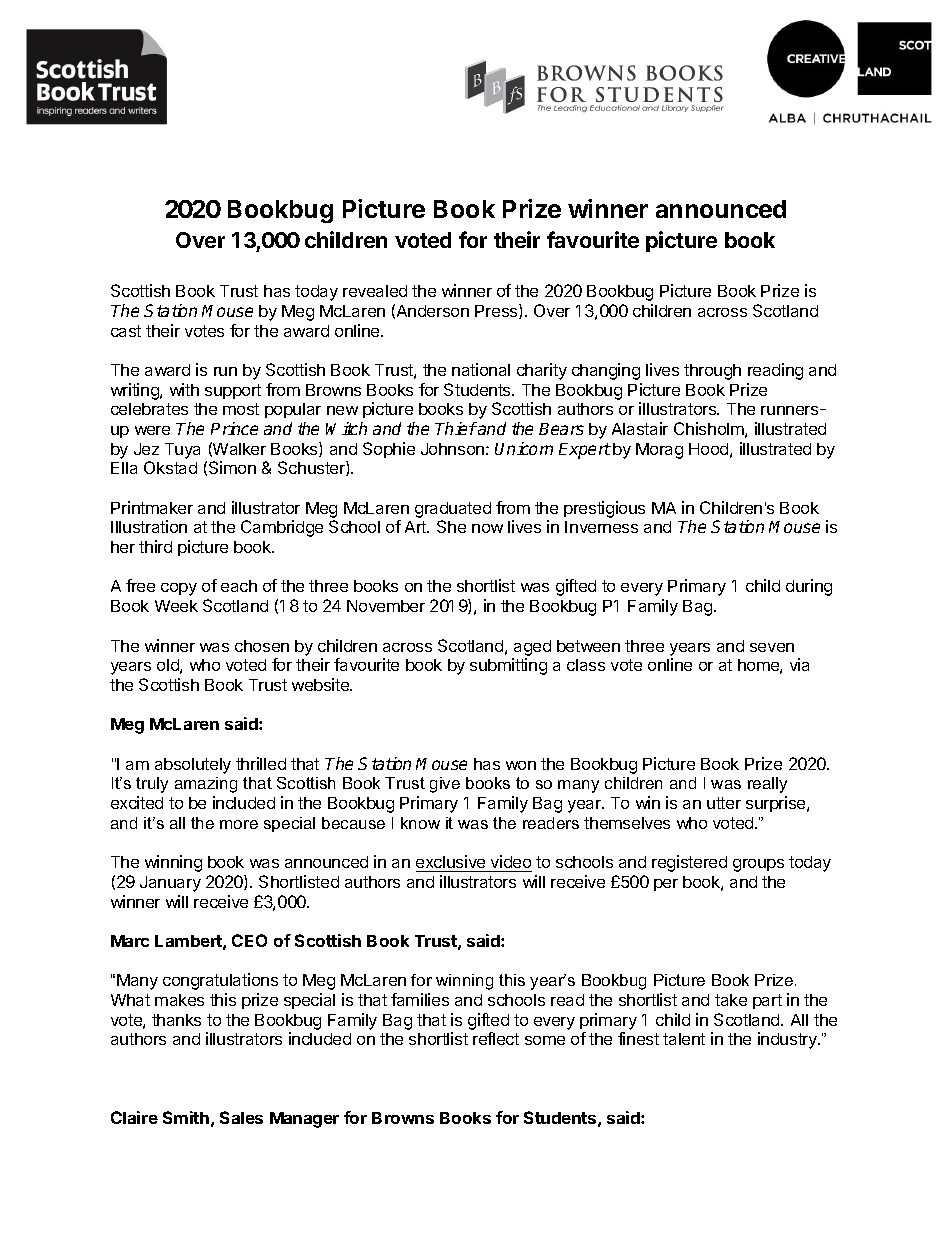 This screenshot has height=1233, width=952. Describe the element at coordinates (684, 1039) in the screenshot. I see `talent` at that location.
